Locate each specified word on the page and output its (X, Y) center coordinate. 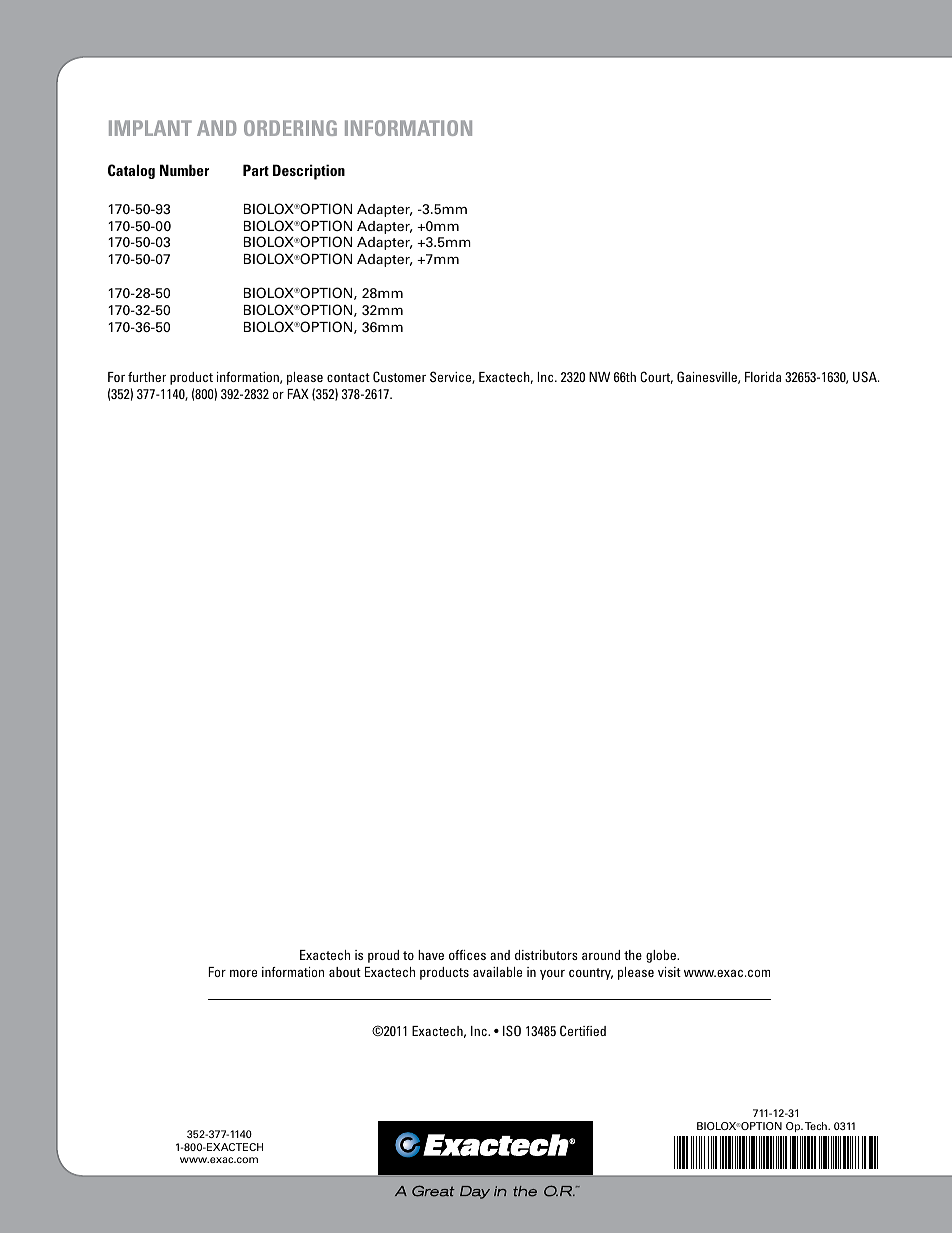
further (147, 377)
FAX (298, 394)
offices (467, 955)
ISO (512, 1030)
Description (309, 172)
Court (656, 377)
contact (348, 377)
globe (662, 956)
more (243, 973)
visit (669, 972)
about (345, 972)
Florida (763, 377)
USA (866, 376)
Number (184, 170)
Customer (399, 376)
